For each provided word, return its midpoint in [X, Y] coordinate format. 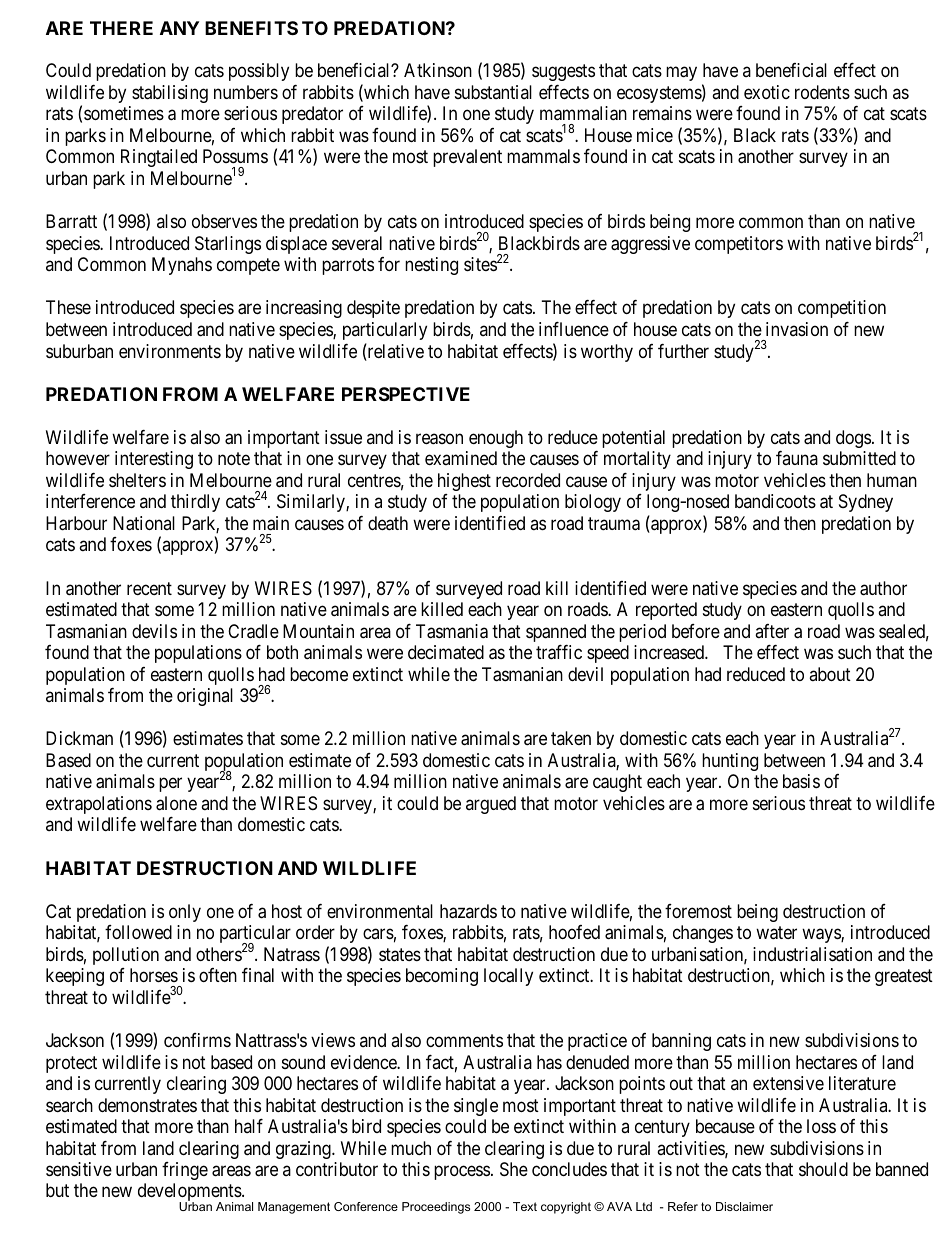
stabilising [170, 94]
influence [574, 329]
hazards [468, 911]
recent [149, 588]
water [776, 933]
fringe [185, 1171]
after [772, 631]
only [185, 913]
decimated [446, 652]
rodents [822, 92]
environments [170, 351]
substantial [493, 92]
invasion [797, 329]
